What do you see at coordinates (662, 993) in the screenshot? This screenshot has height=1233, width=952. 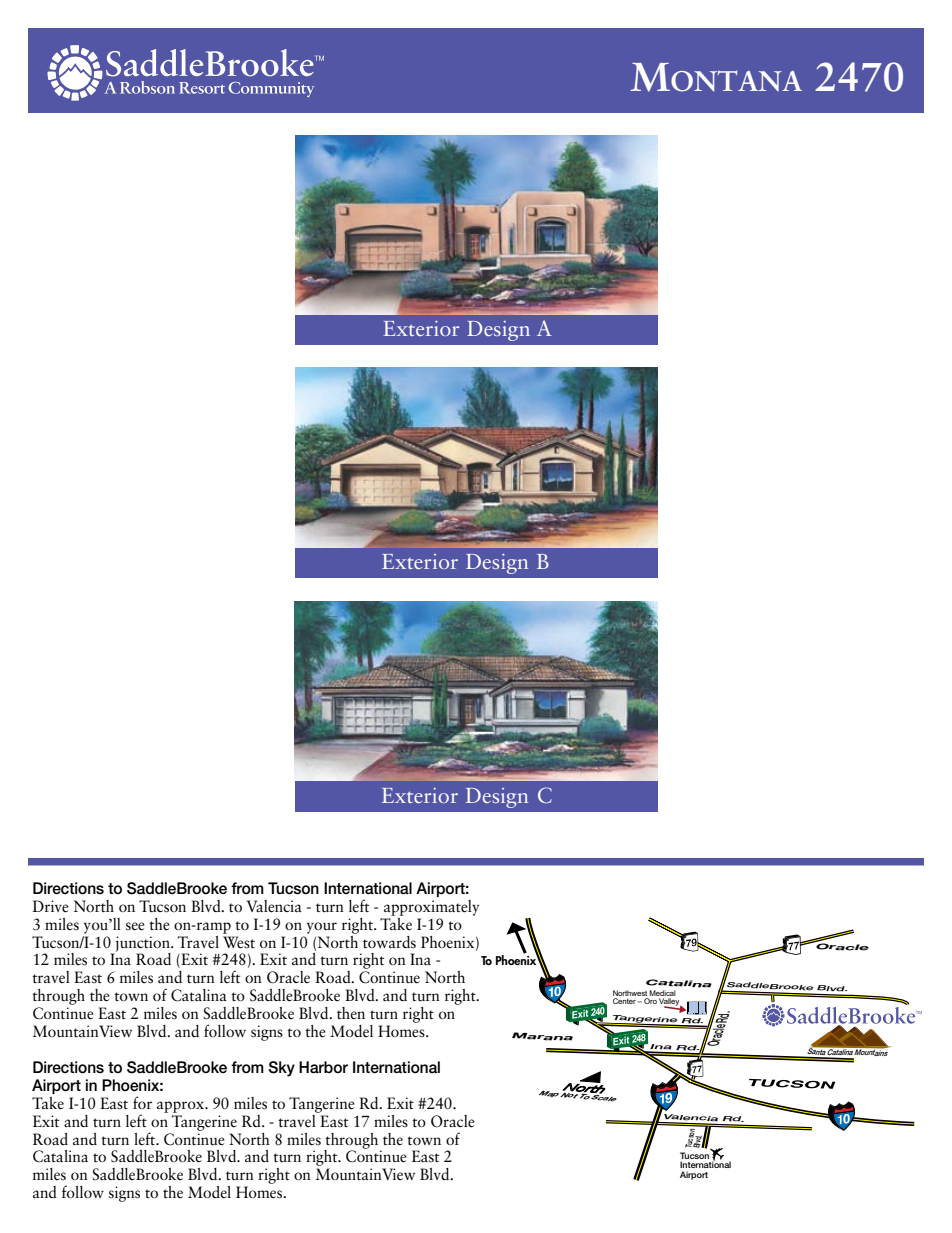 I see `Medical` at bounding box center [662, 993].
